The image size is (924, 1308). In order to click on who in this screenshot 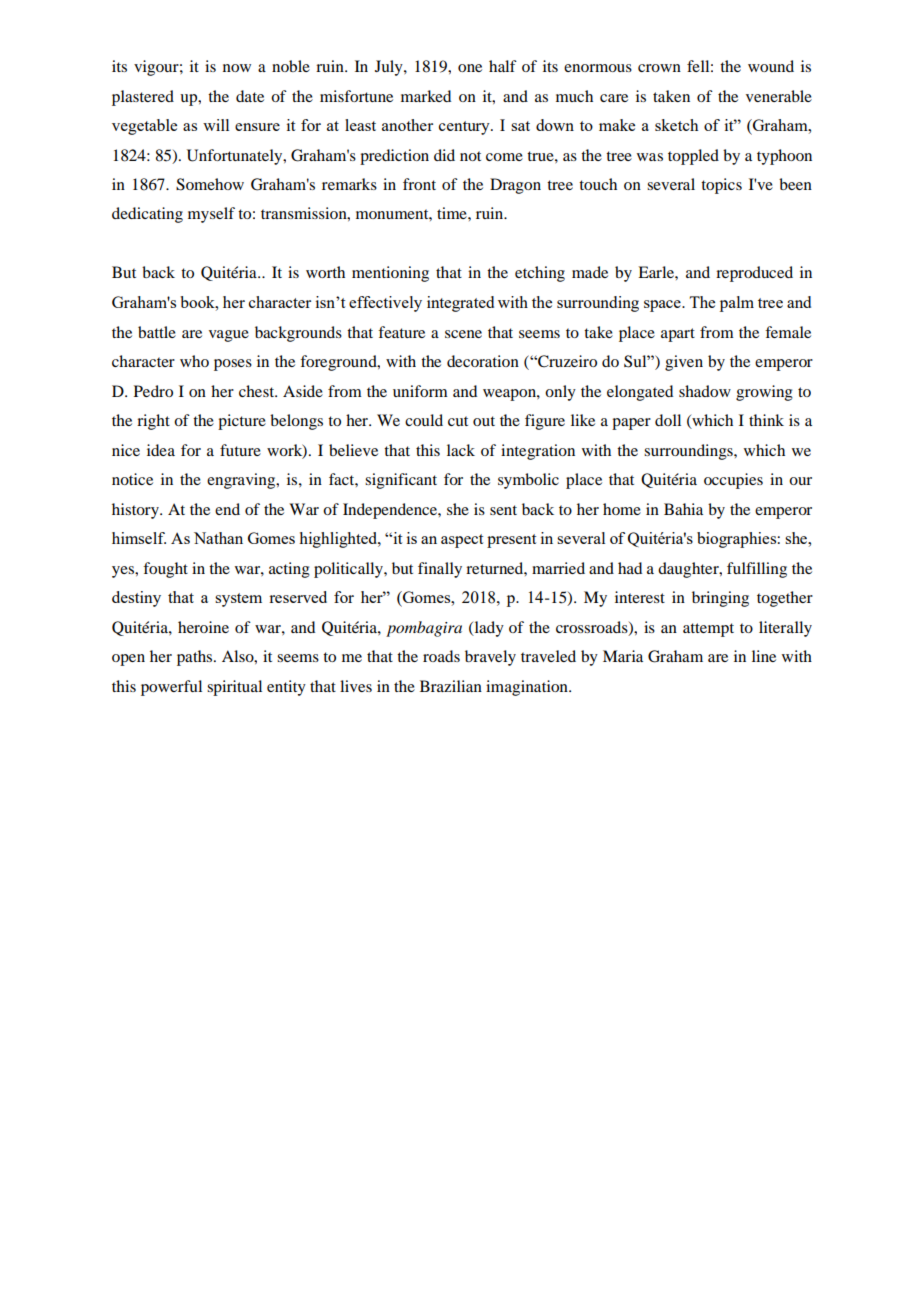, I will do `click(194, 361)`.
